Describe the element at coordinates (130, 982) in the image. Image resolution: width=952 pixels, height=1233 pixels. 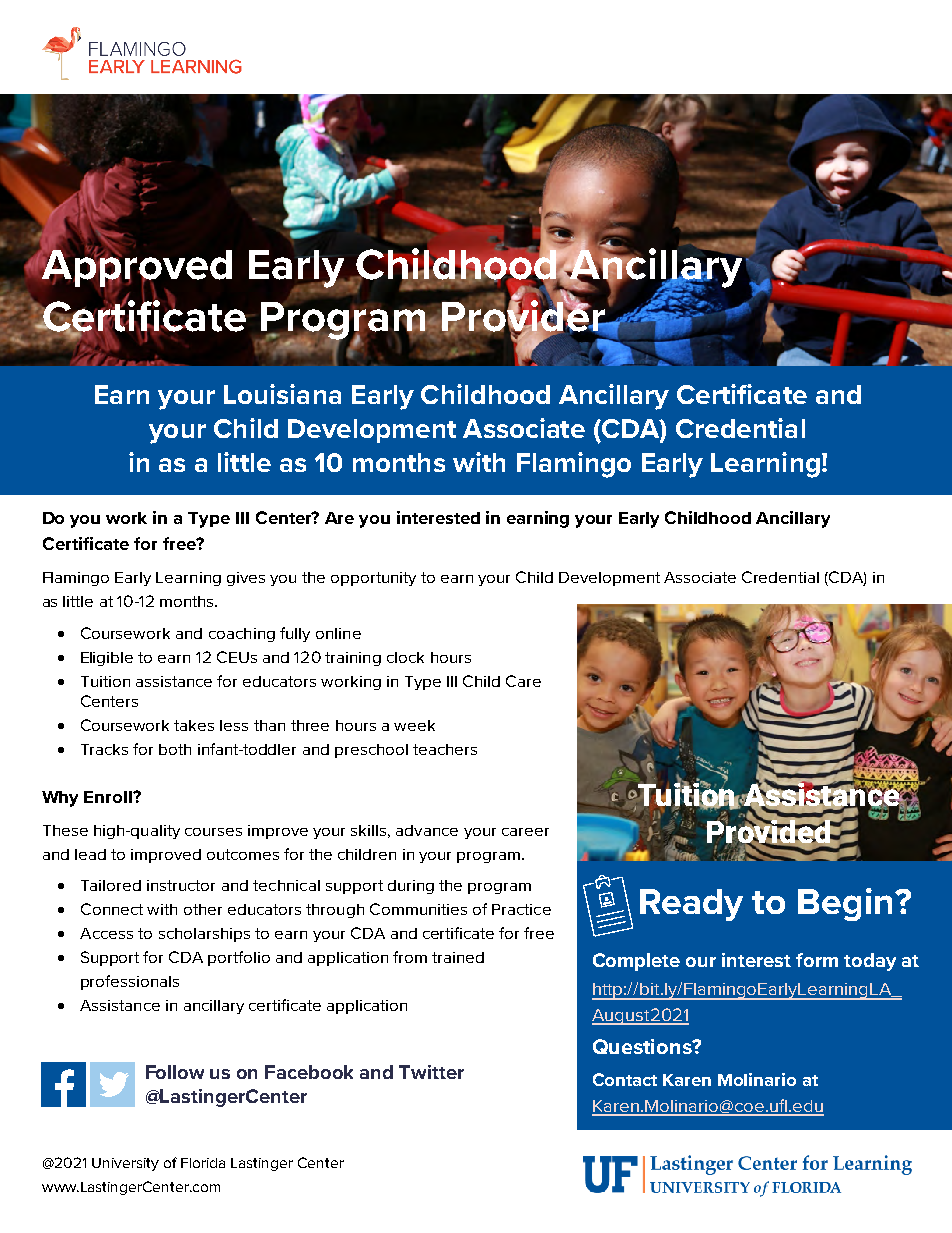
I see `professionals` at that location.
